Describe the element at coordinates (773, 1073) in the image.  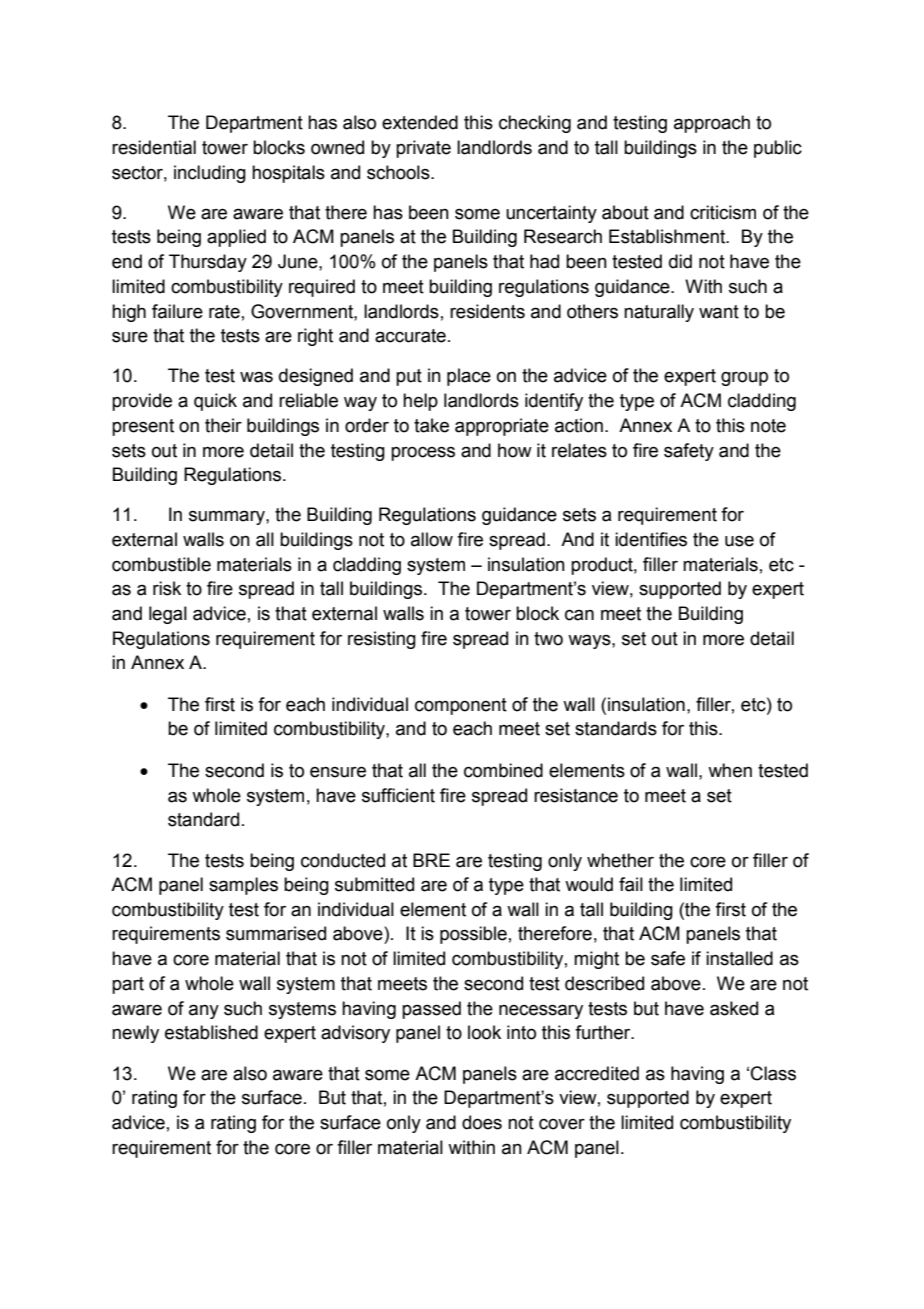
I see `Class` at that location.
